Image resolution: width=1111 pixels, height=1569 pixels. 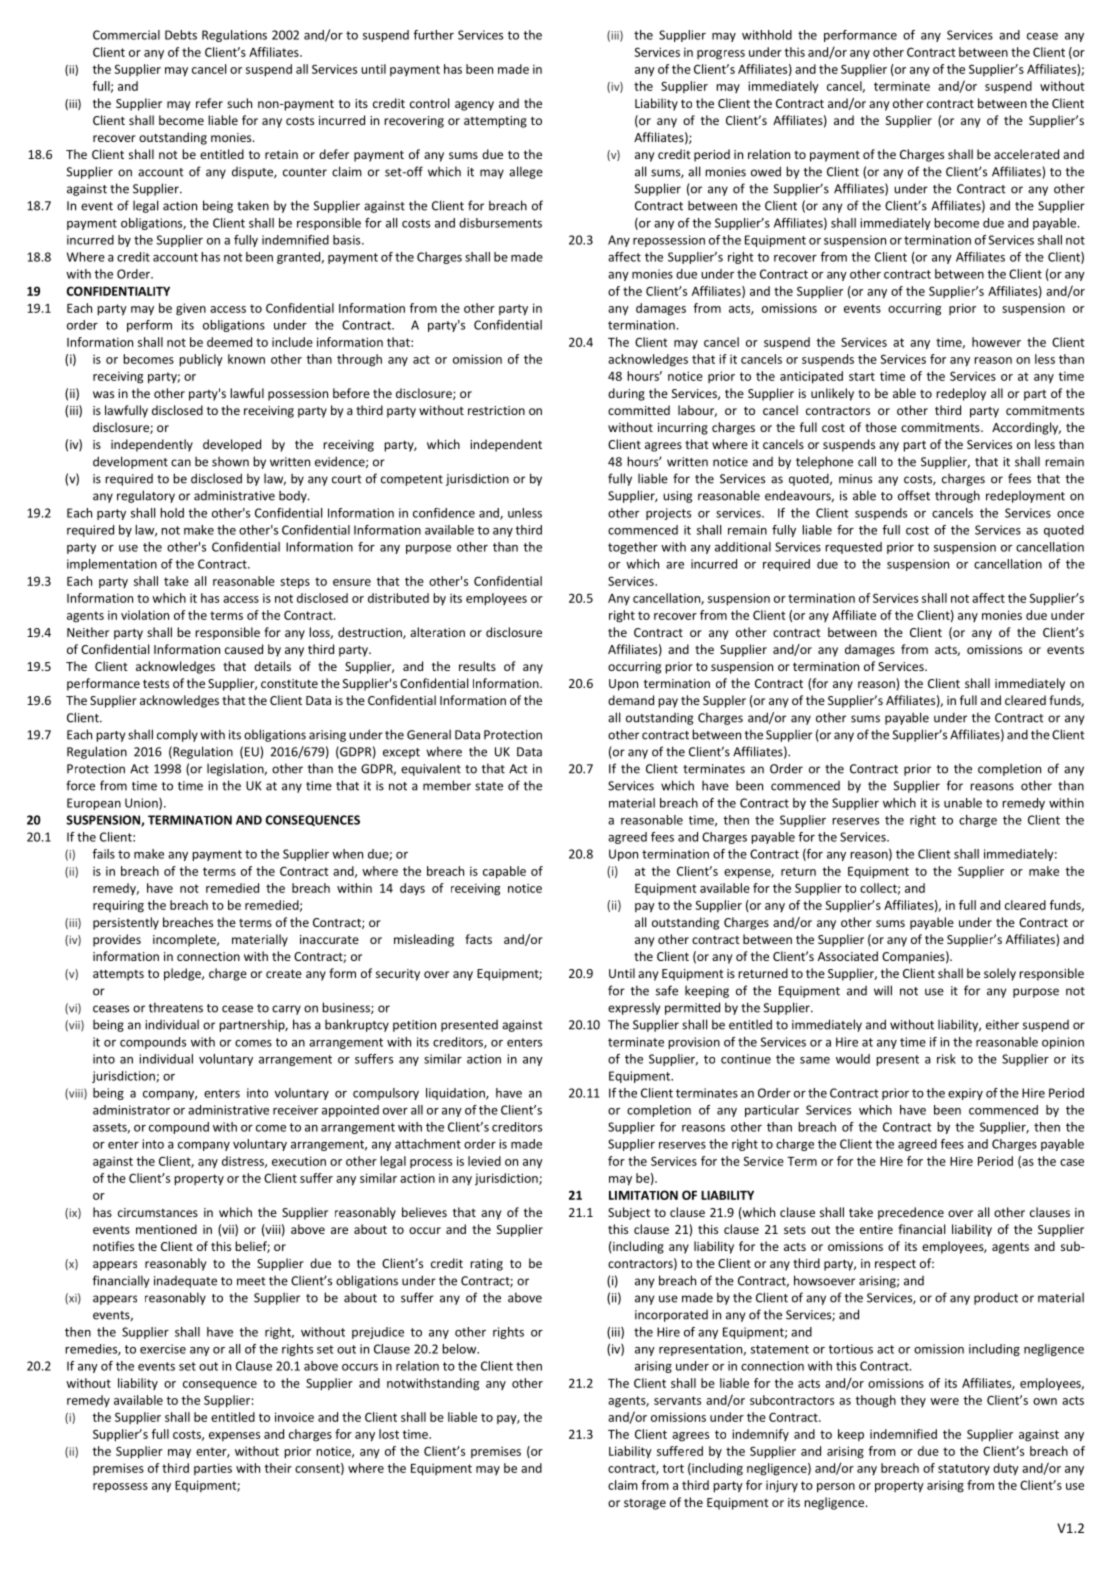 I want to click on attempting, so click(x=495, y=122).
